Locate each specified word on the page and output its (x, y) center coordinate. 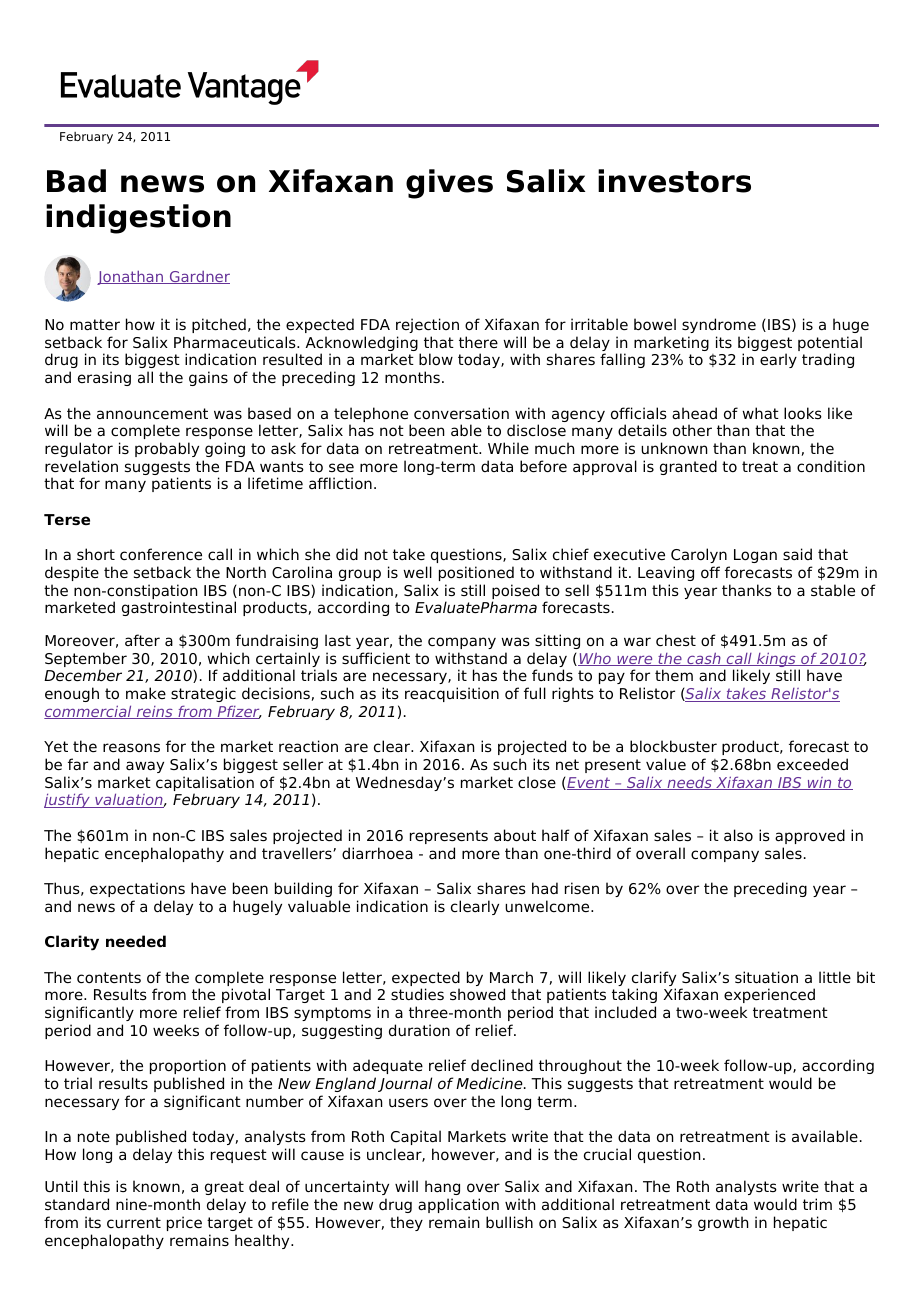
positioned (476, 573)
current (134, 1222)
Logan (755, 556)
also (738, 835)
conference (161, 554)
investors (674, 181)
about (515, 835)
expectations (137, 889)
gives (449, 184)
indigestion (138, 219)
